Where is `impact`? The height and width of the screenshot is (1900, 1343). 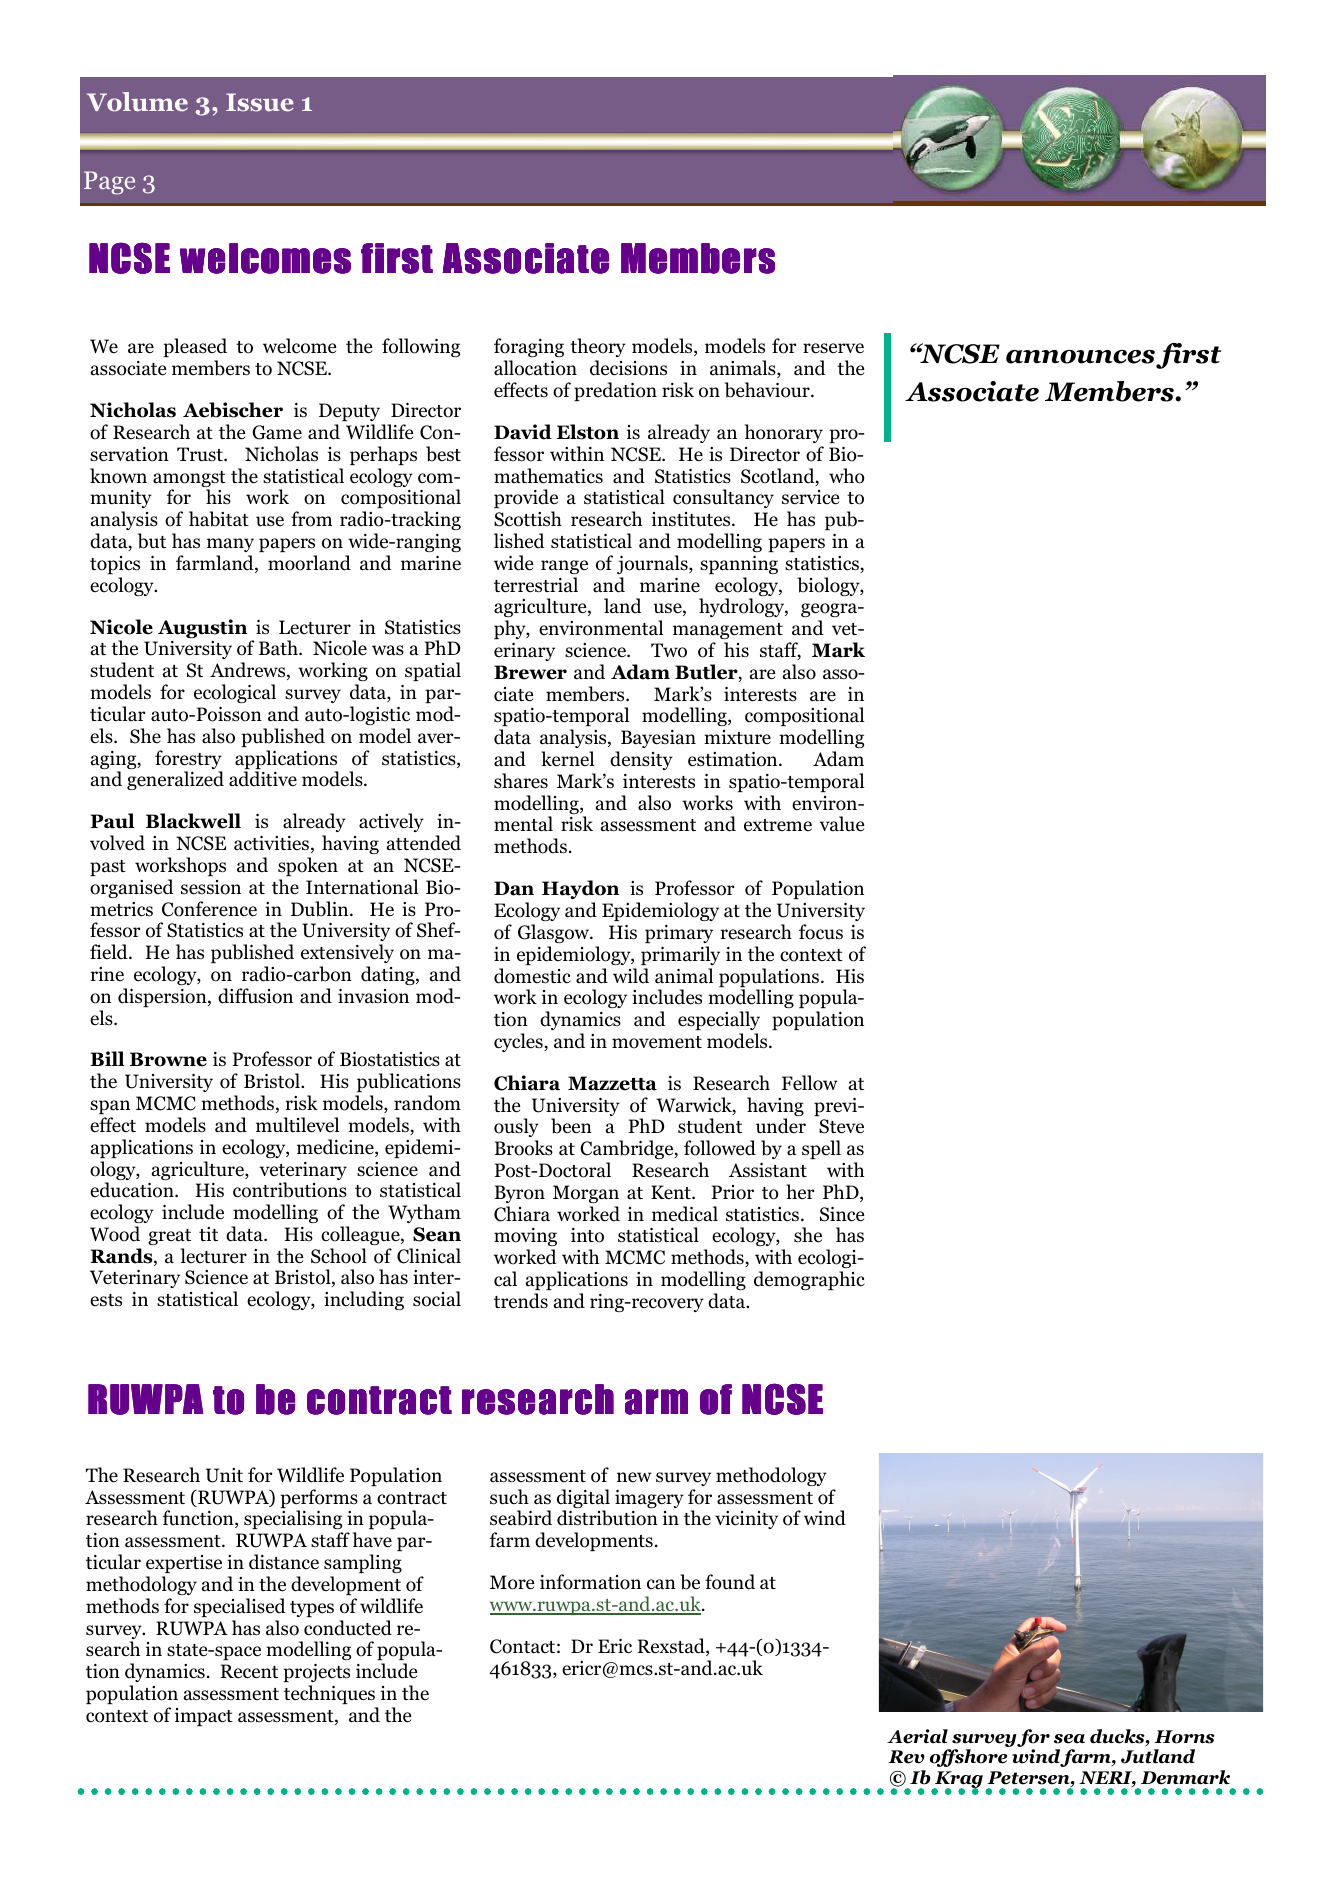 impact is located at coordinates (204, 1717).
